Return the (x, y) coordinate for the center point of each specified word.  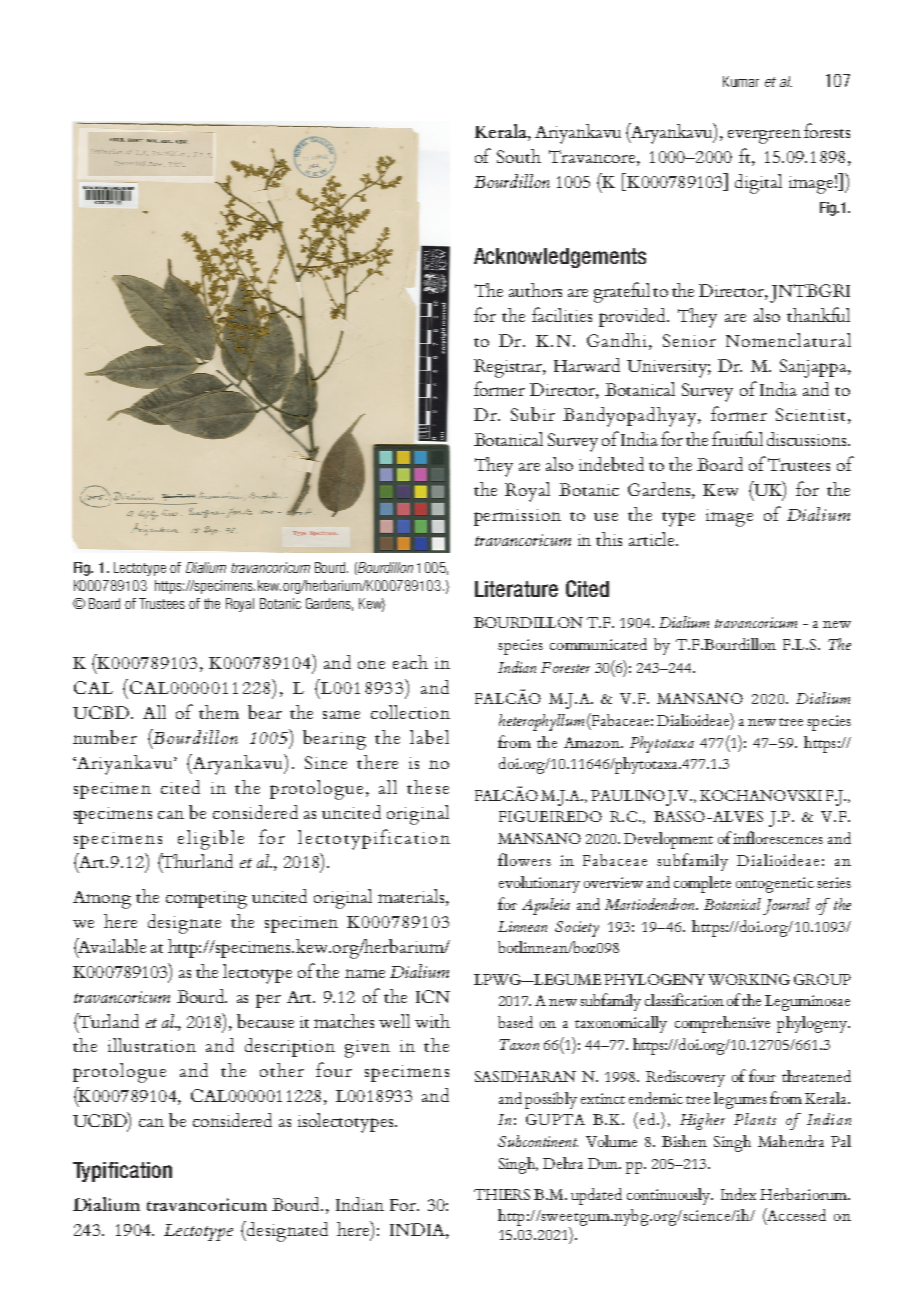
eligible (211, 840)
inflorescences (778, 837)
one (371, 664)
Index (738, 1194)
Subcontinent (538, 1141)
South (519, 156)
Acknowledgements (560, 258)
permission (517, 517)
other (282, 1070)
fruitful (737, 438)
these (428, 787)
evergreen (764, 136)
